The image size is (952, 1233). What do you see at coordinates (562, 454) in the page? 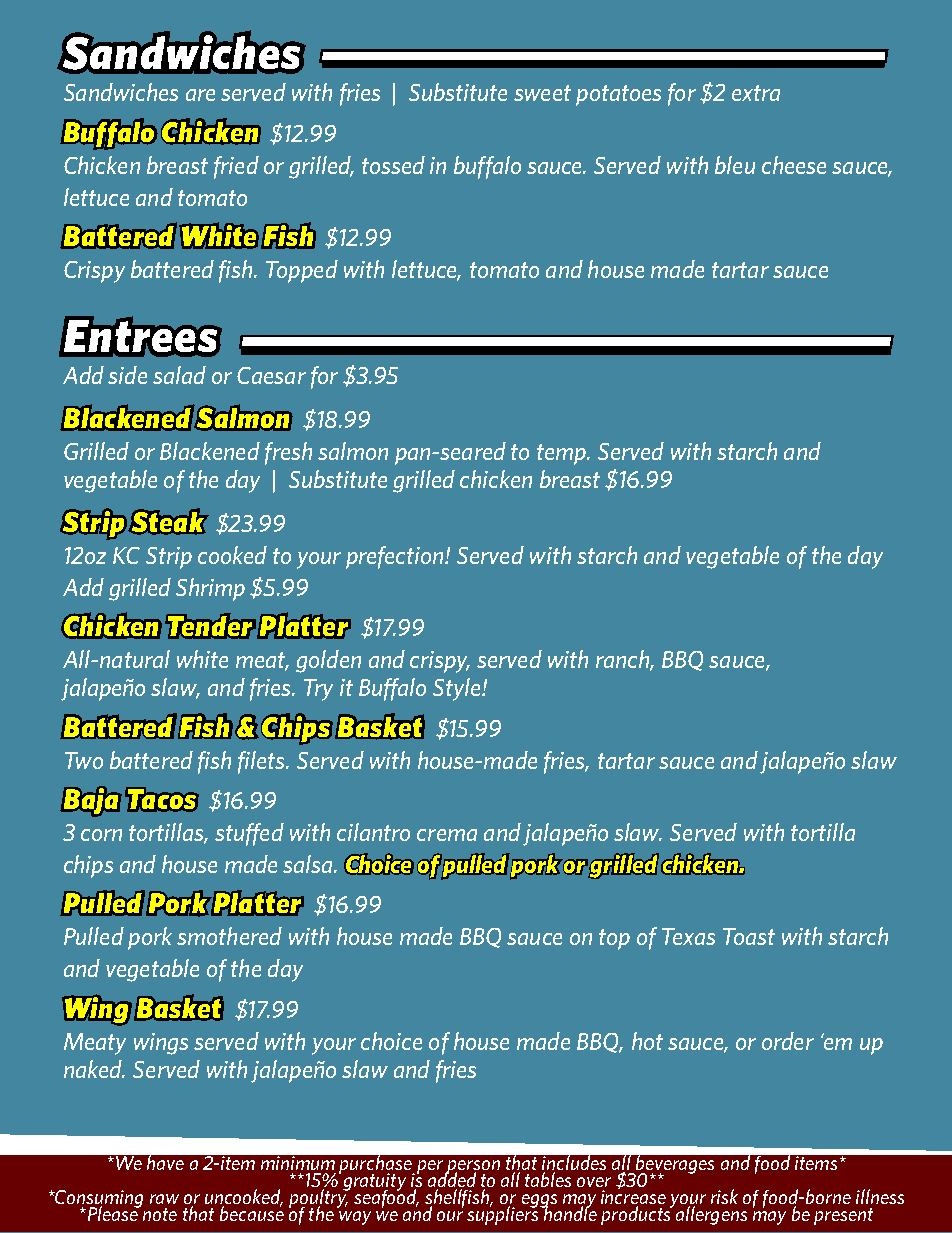
I see `temp` at bounding box center [562, 454].
